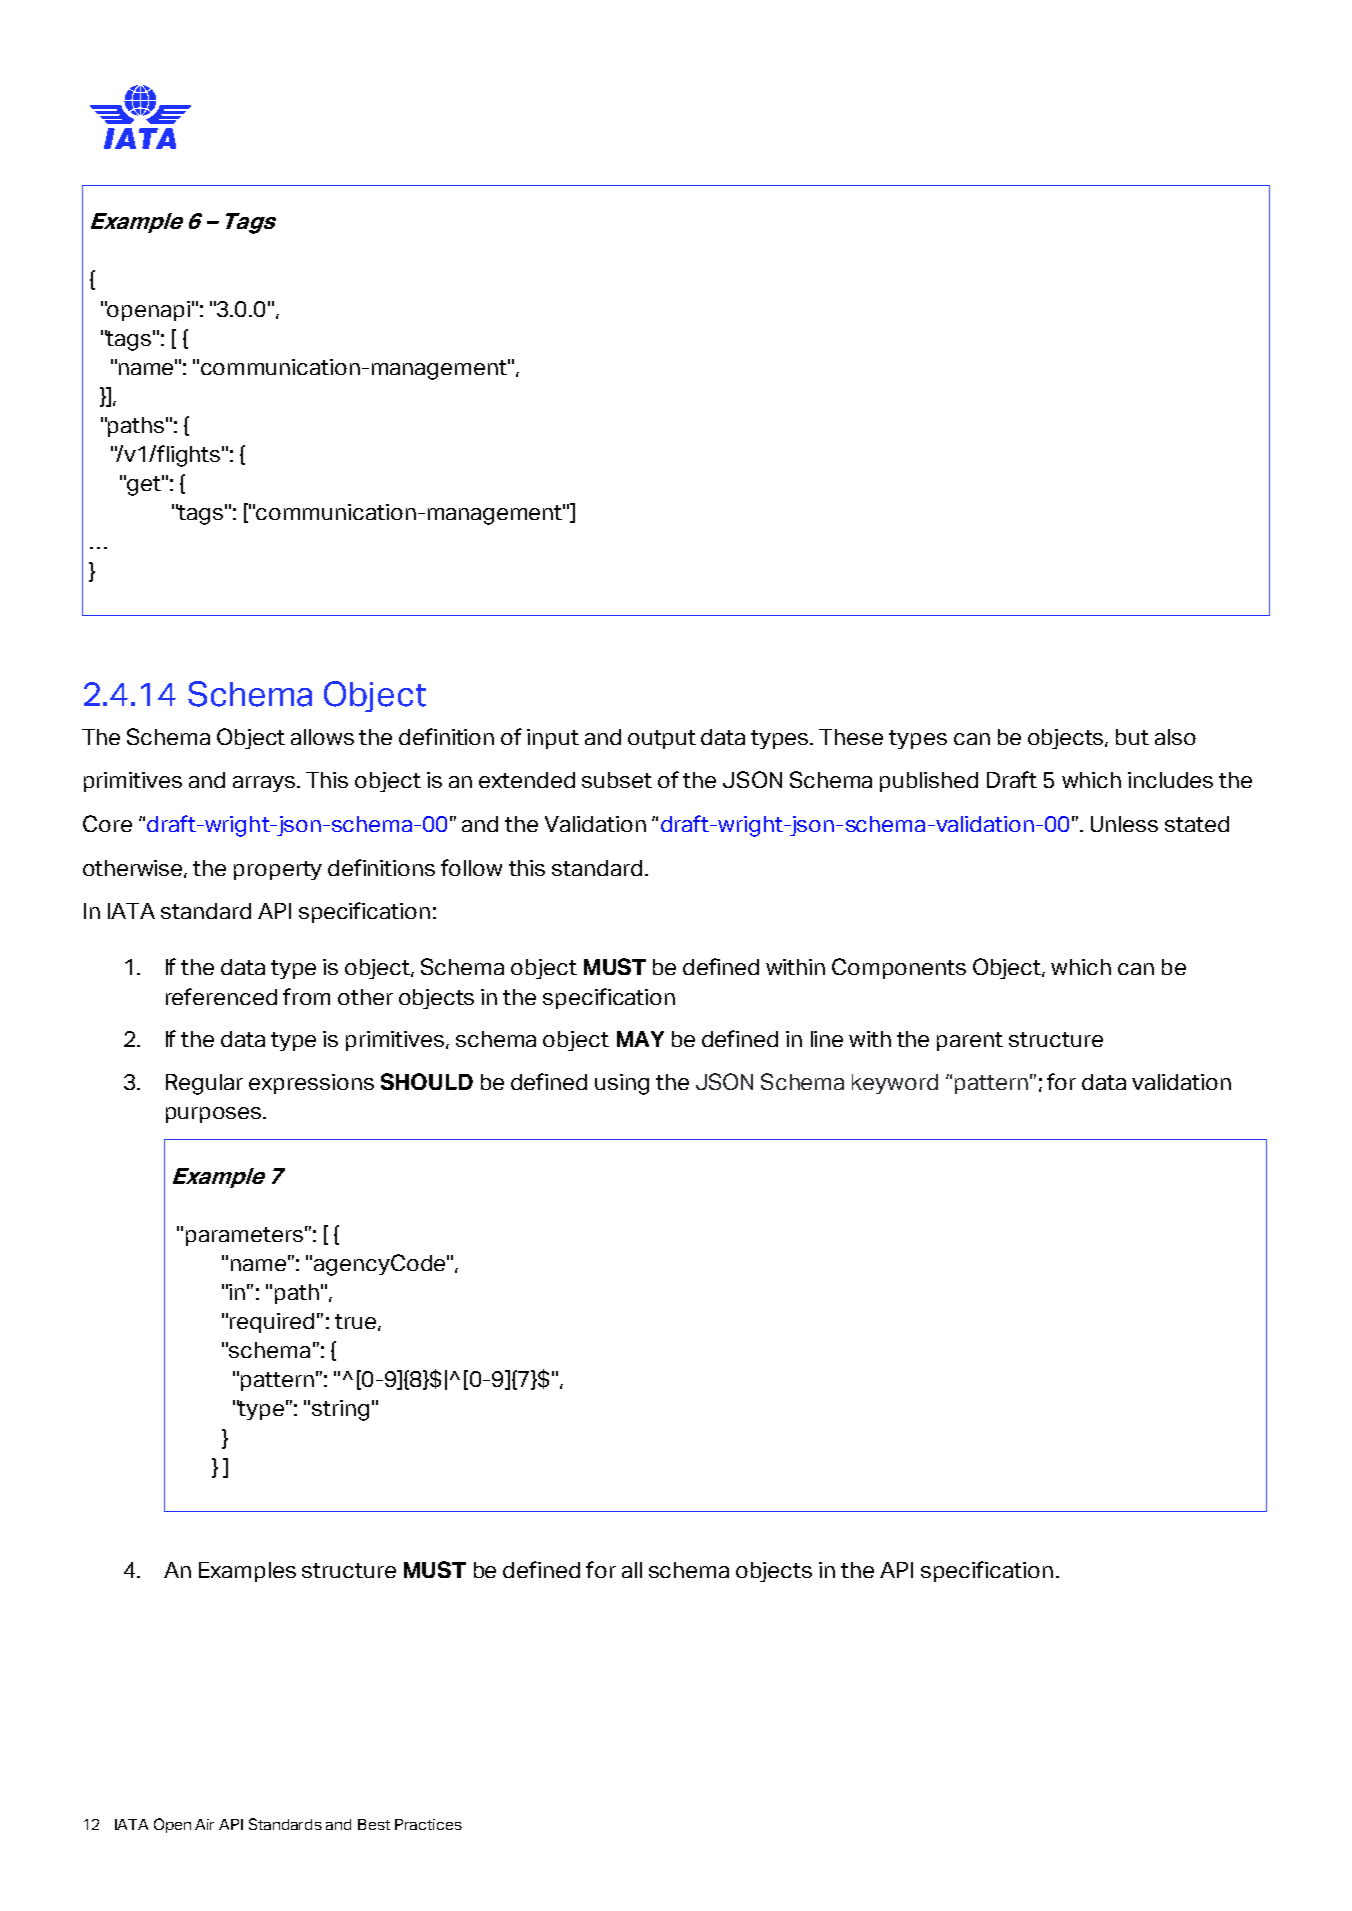 The height and width of the screenshot is (1911, 1352). I want to click on parameters, so click(244, 1236).
